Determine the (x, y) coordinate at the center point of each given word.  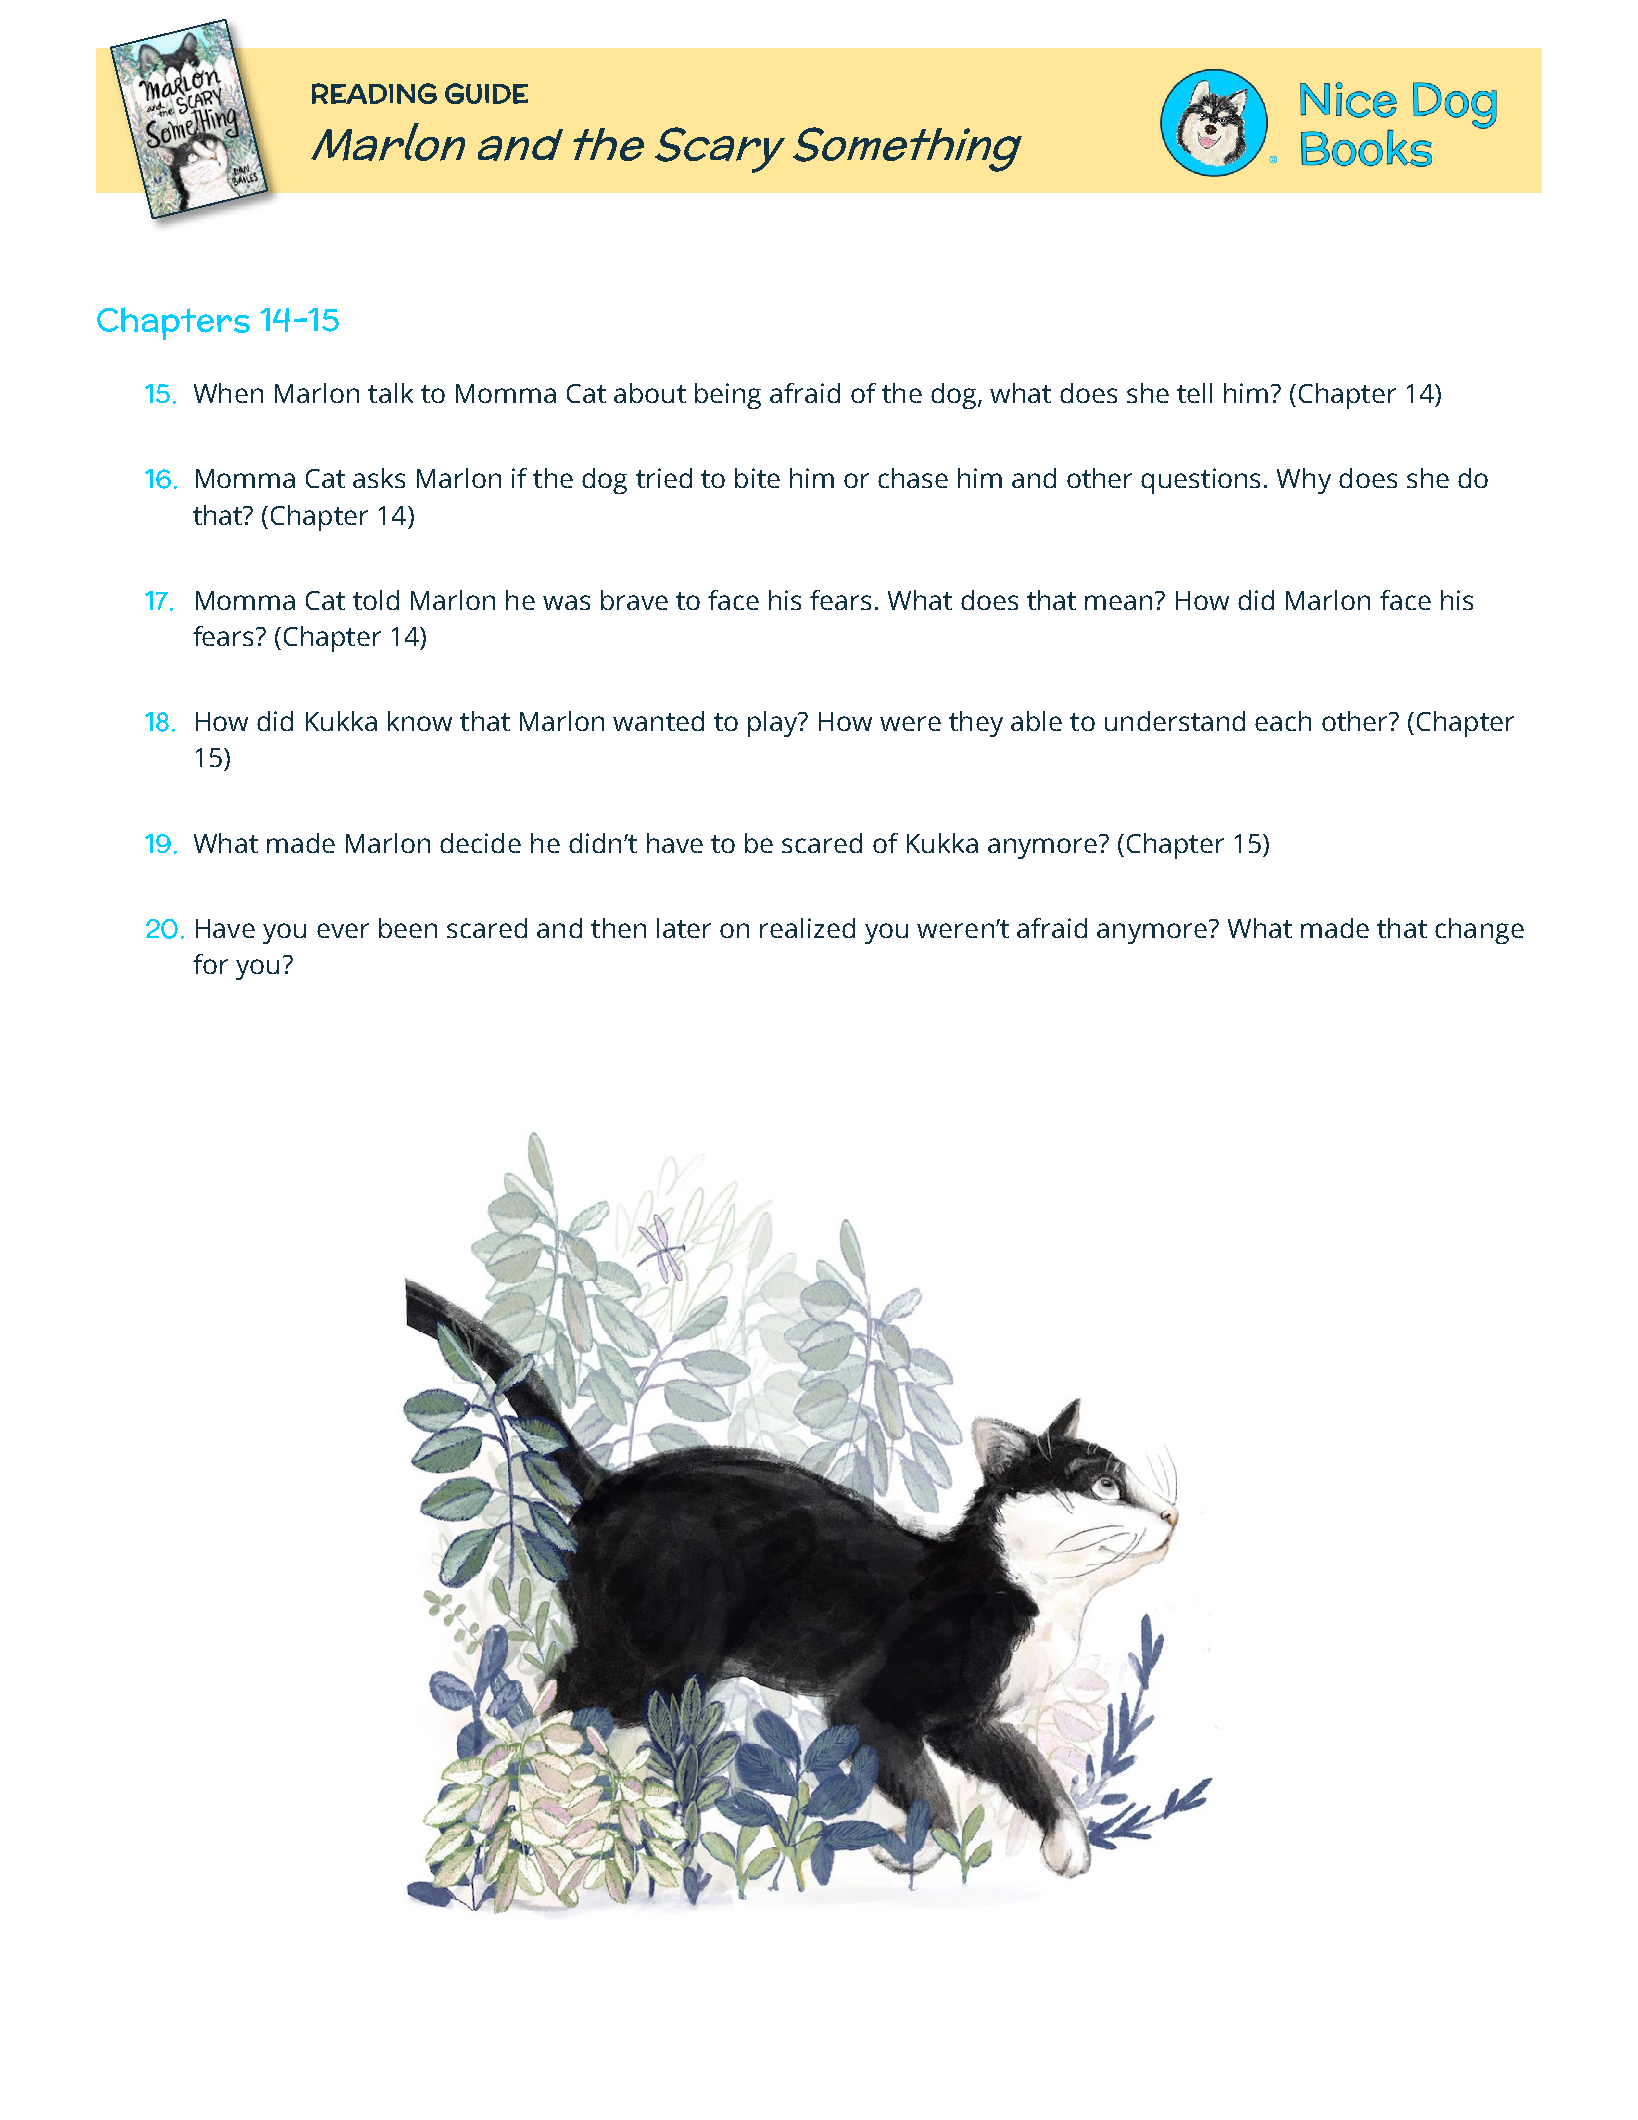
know (420, 721)
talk (390, 393)
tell (1194, 393)
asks (379, 478)
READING (374, 93)
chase (913, 478)
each (1283, 721)
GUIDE (486, 93)
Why (1304, 481)
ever (343, 930)
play (774, 724)
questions (1200, 481)
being (728, 396)
